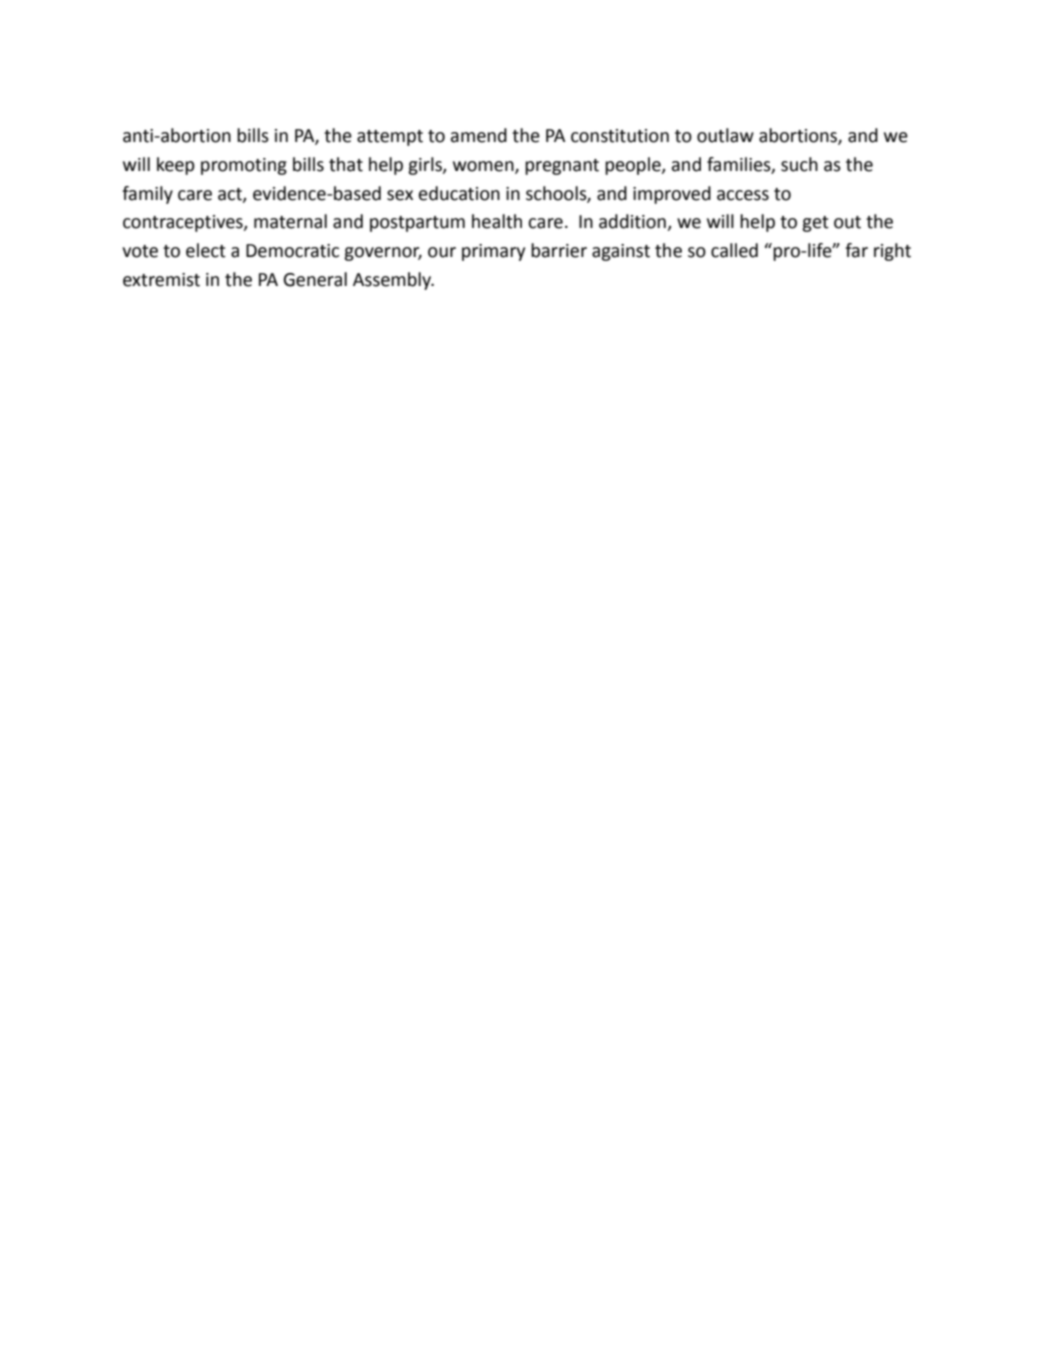 This page has height=1347, width=1041. What do you see at coordinates (390, 138) in the page?
I see `attempt` at bounding box center [390, 138].
